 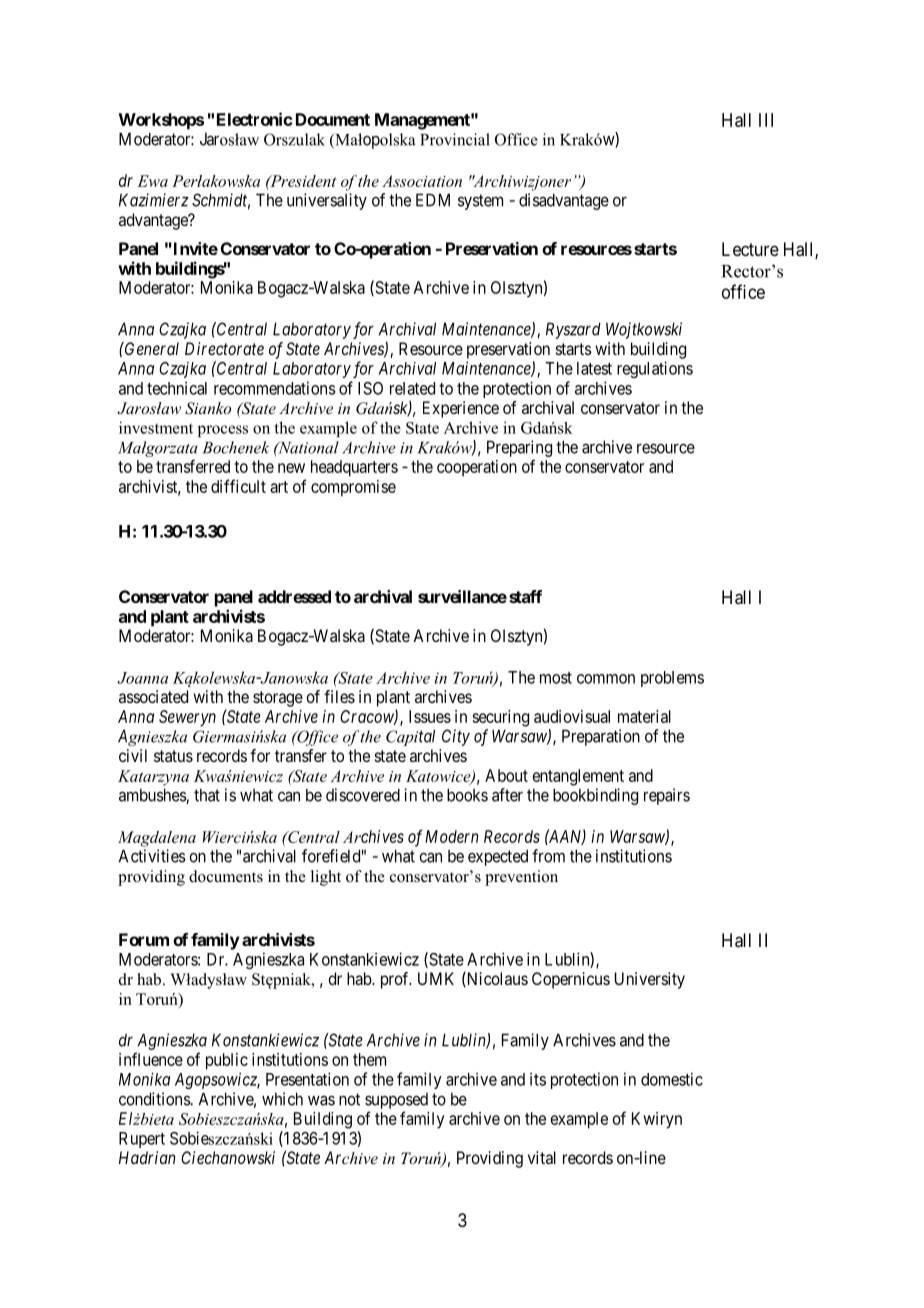 I want to click on regulations, so click(x=655, y=369).
